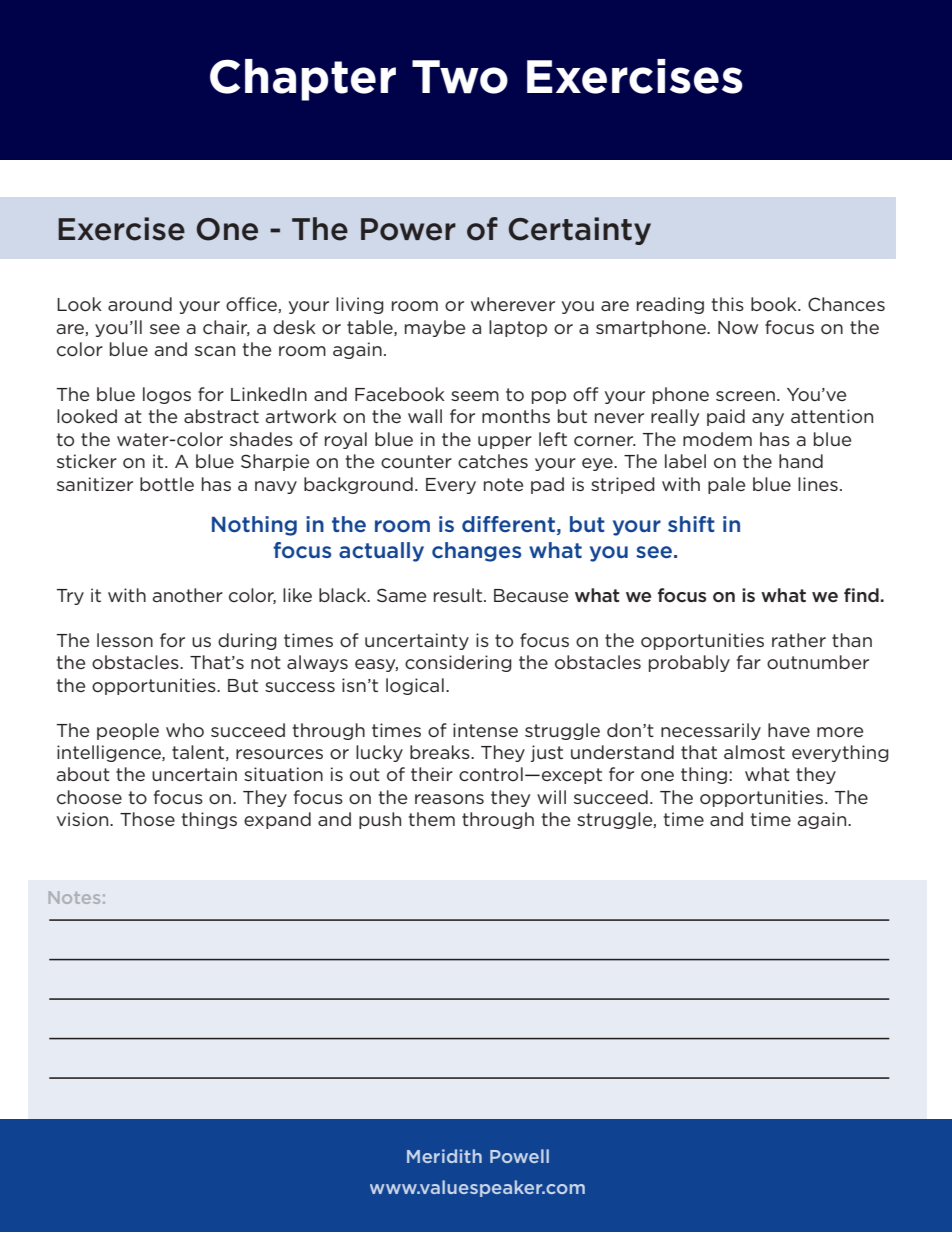  Describe the element at coordinates (799, 640) in the screenshot. I see `rather` at that location.
